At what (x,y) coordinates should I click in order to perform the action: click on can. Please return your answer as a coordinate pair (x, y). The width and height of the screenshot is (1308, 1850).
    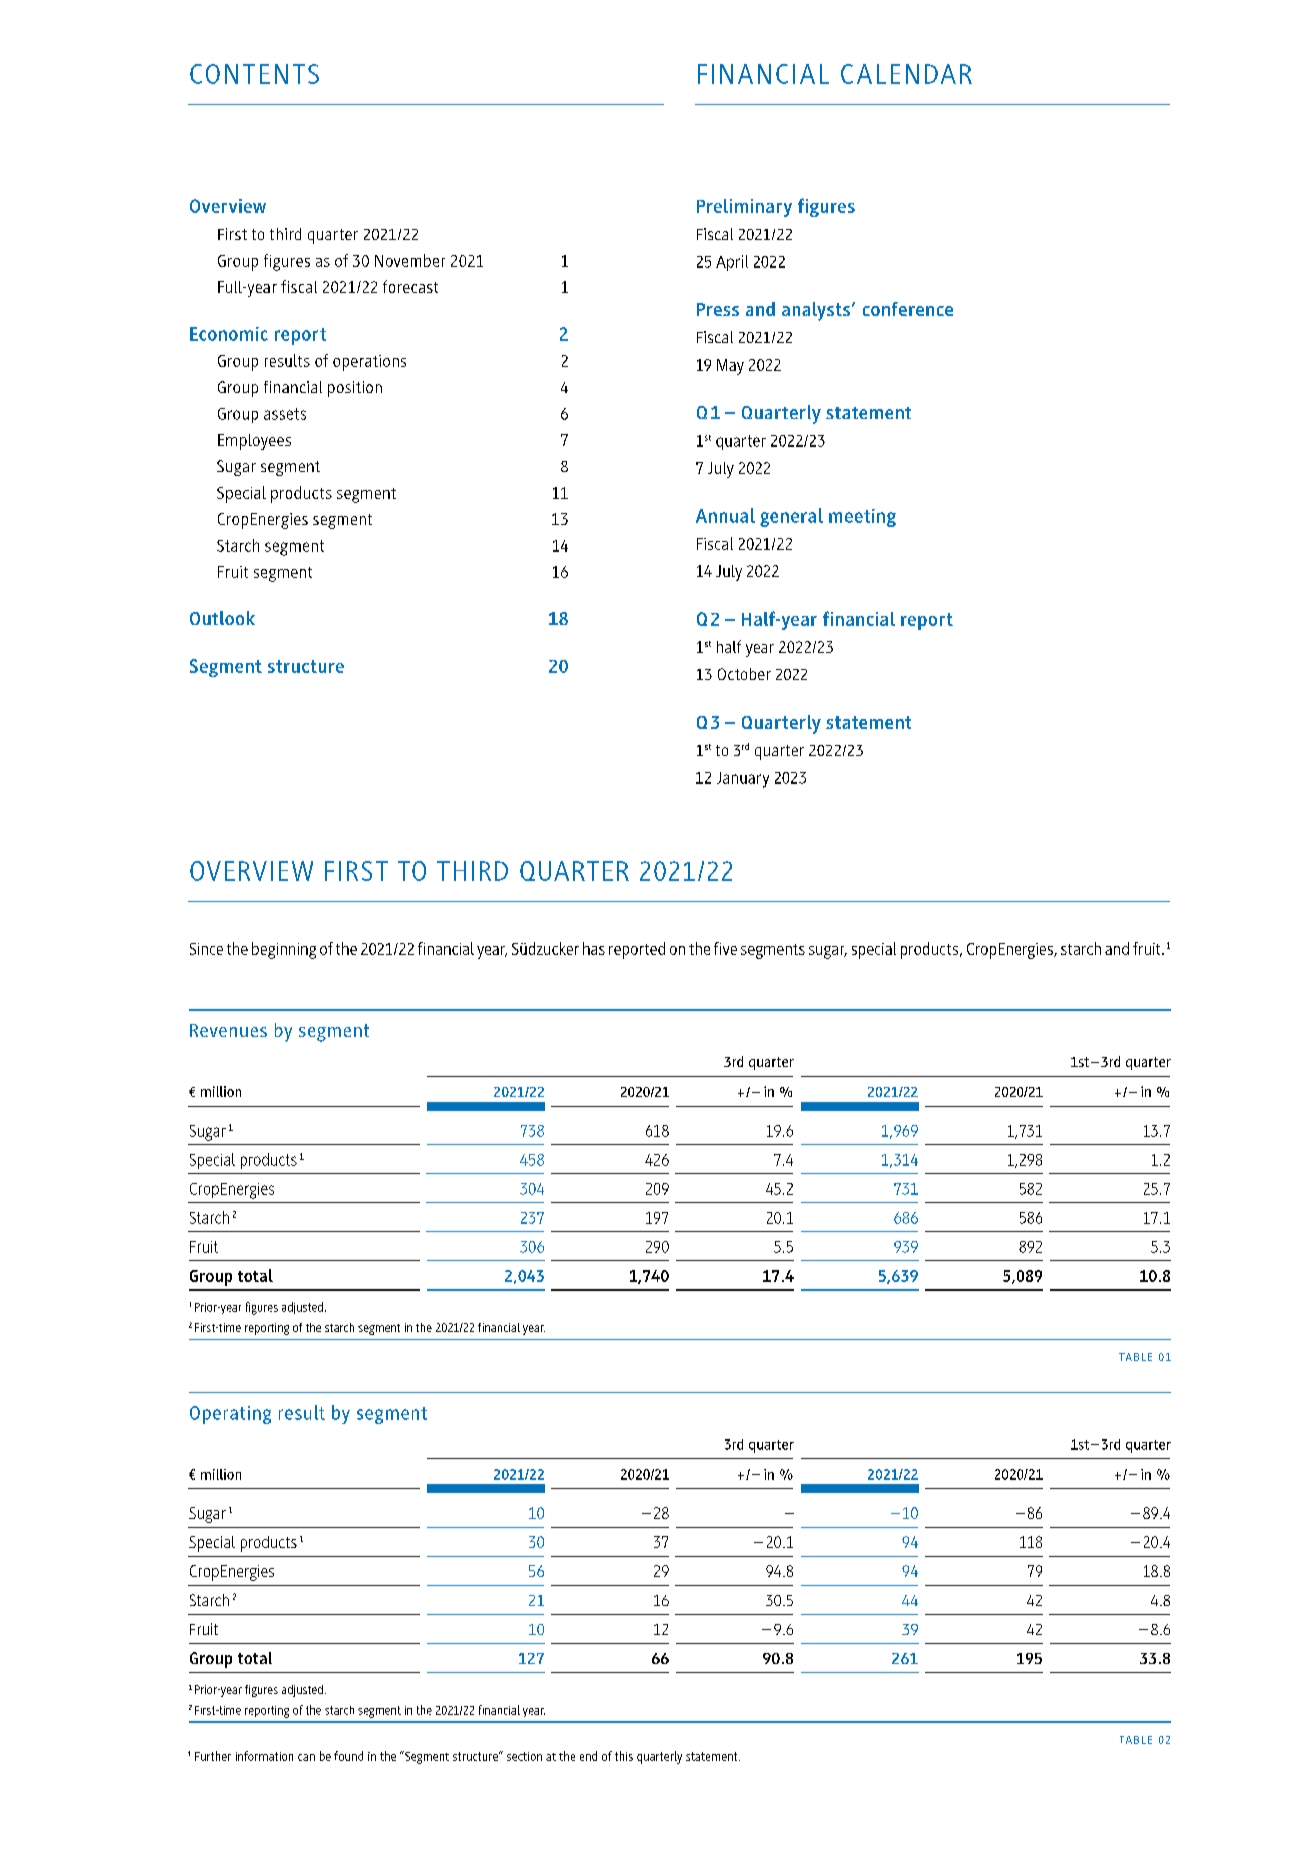
    Looking at the image, I should click on (306, 1757).
